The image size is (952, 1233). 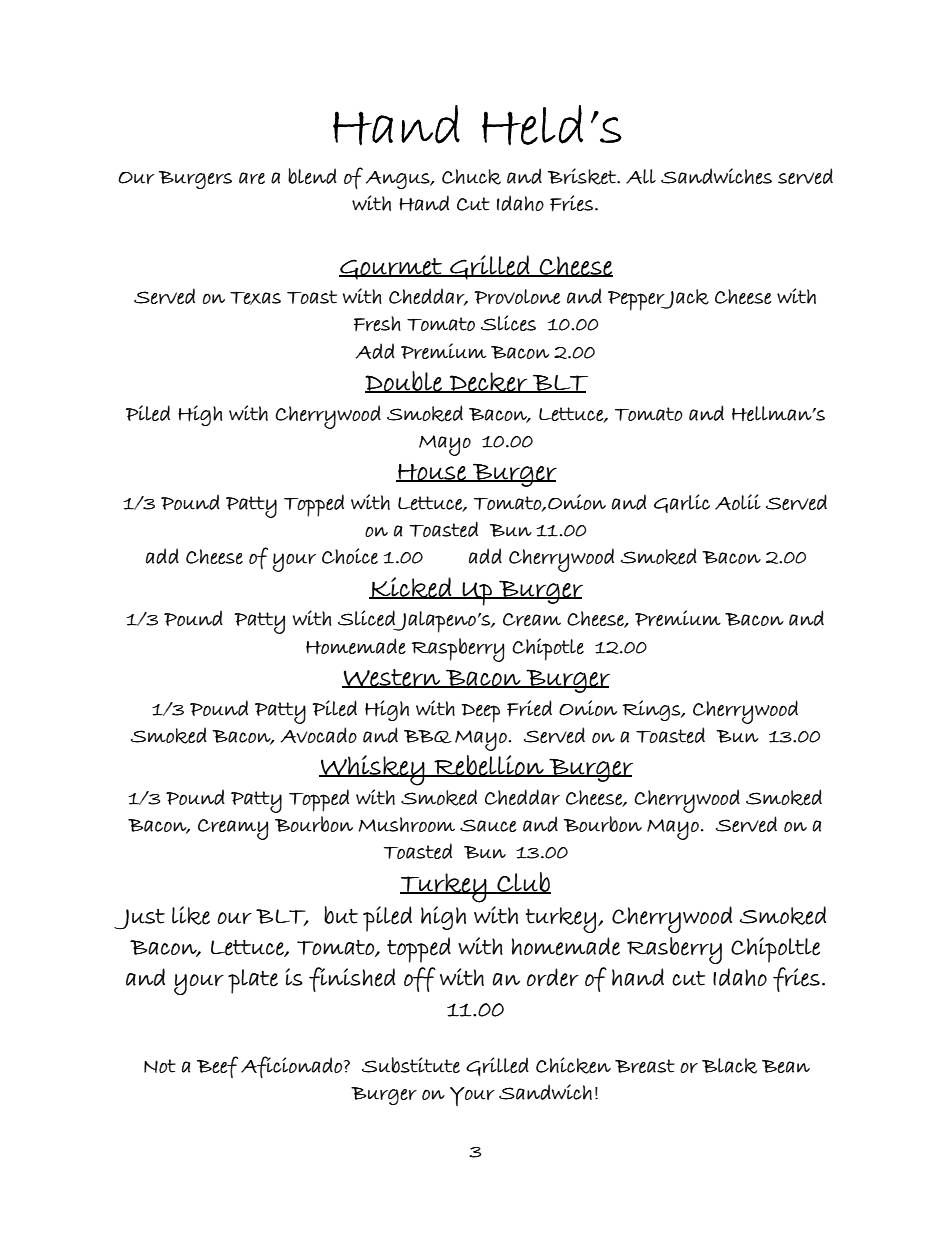 I want to click on are, so click(x=252, y=178).
